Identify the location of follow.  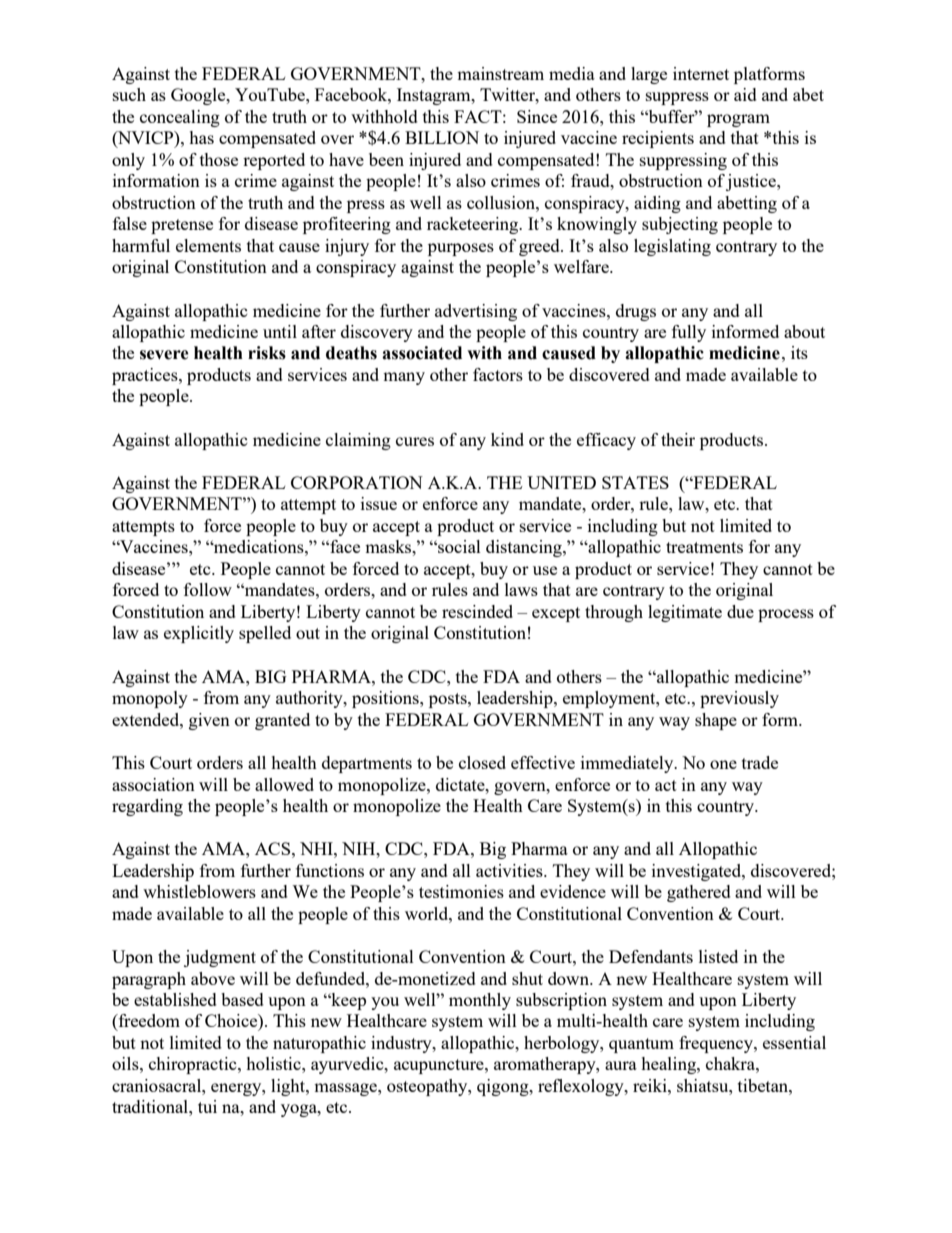
(208, 589).
